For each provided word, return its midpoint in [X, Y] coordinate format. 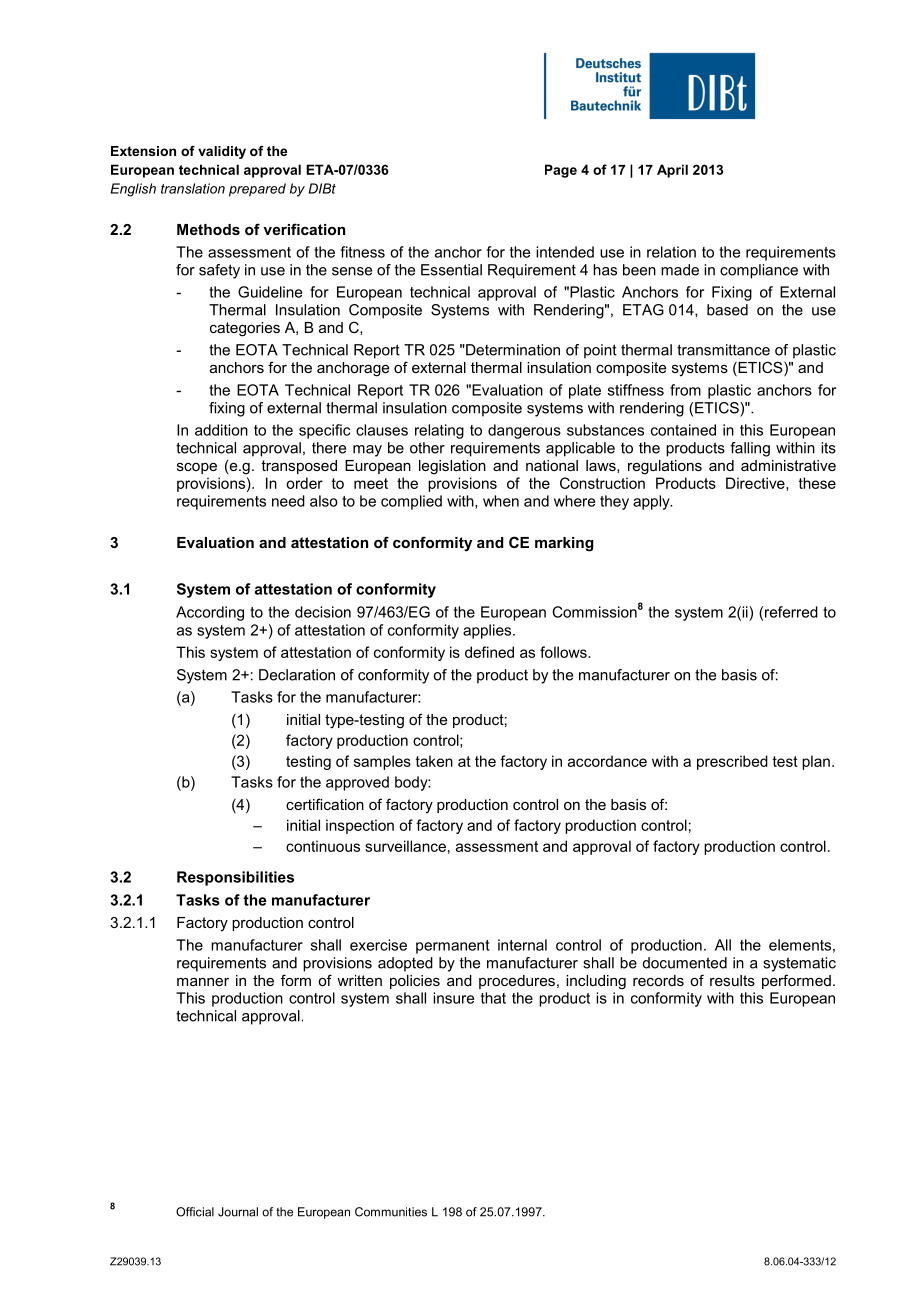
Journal [238, 1212]
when [501, 501]
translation [193, 188]
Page [561, 171]
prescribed [732, 762]
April [672, 171]
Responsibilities [235, 878]
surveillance [405, 846]
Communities [391, 1212]
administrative [788, 465]
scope [197, 468]
